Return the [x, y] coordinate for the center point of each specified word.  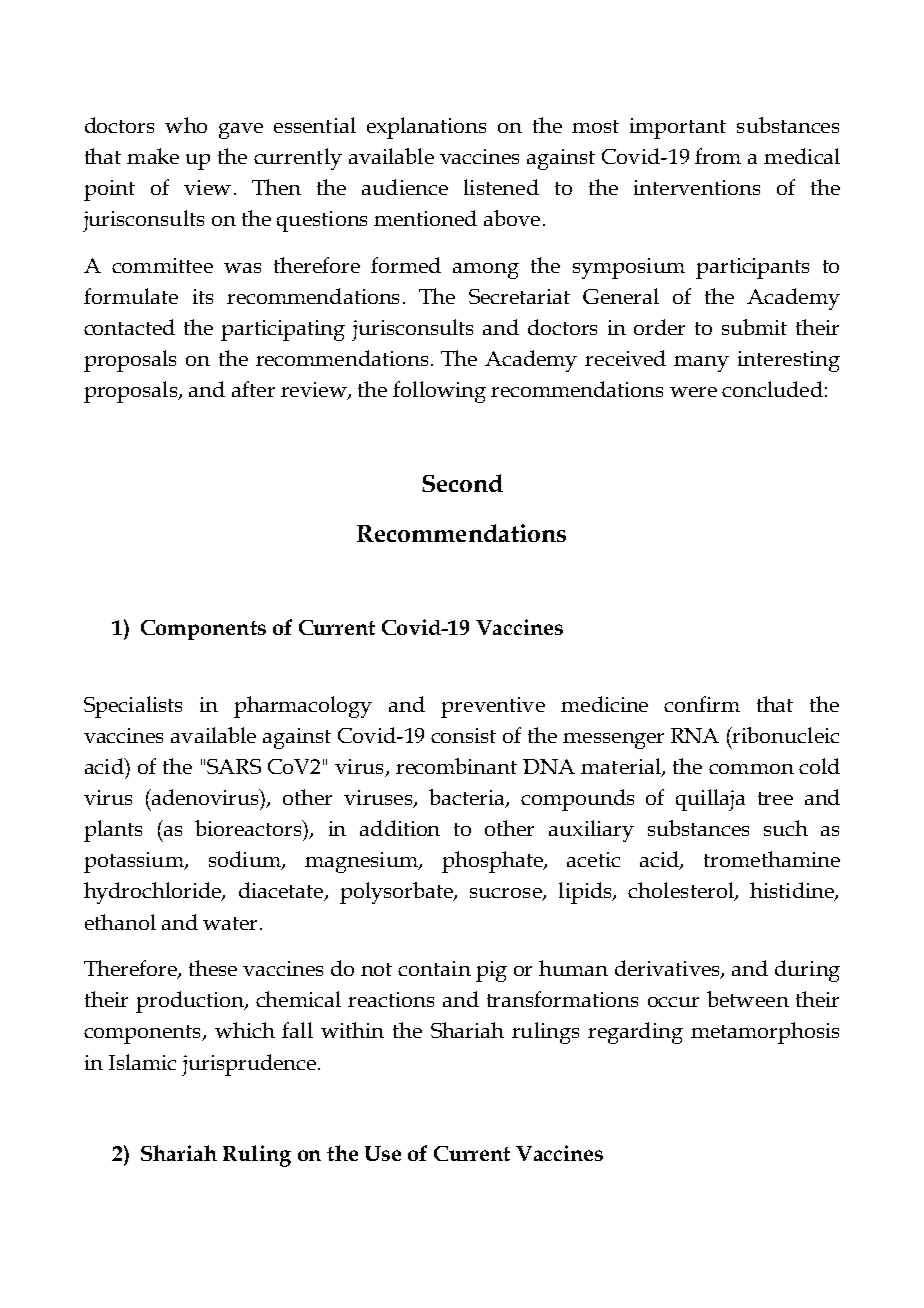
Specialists [133, 707]
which [245, 1030]
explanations [426, 128]
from [718, 156]
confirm [702, 704]
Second [462, 483]
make [153, 156]
